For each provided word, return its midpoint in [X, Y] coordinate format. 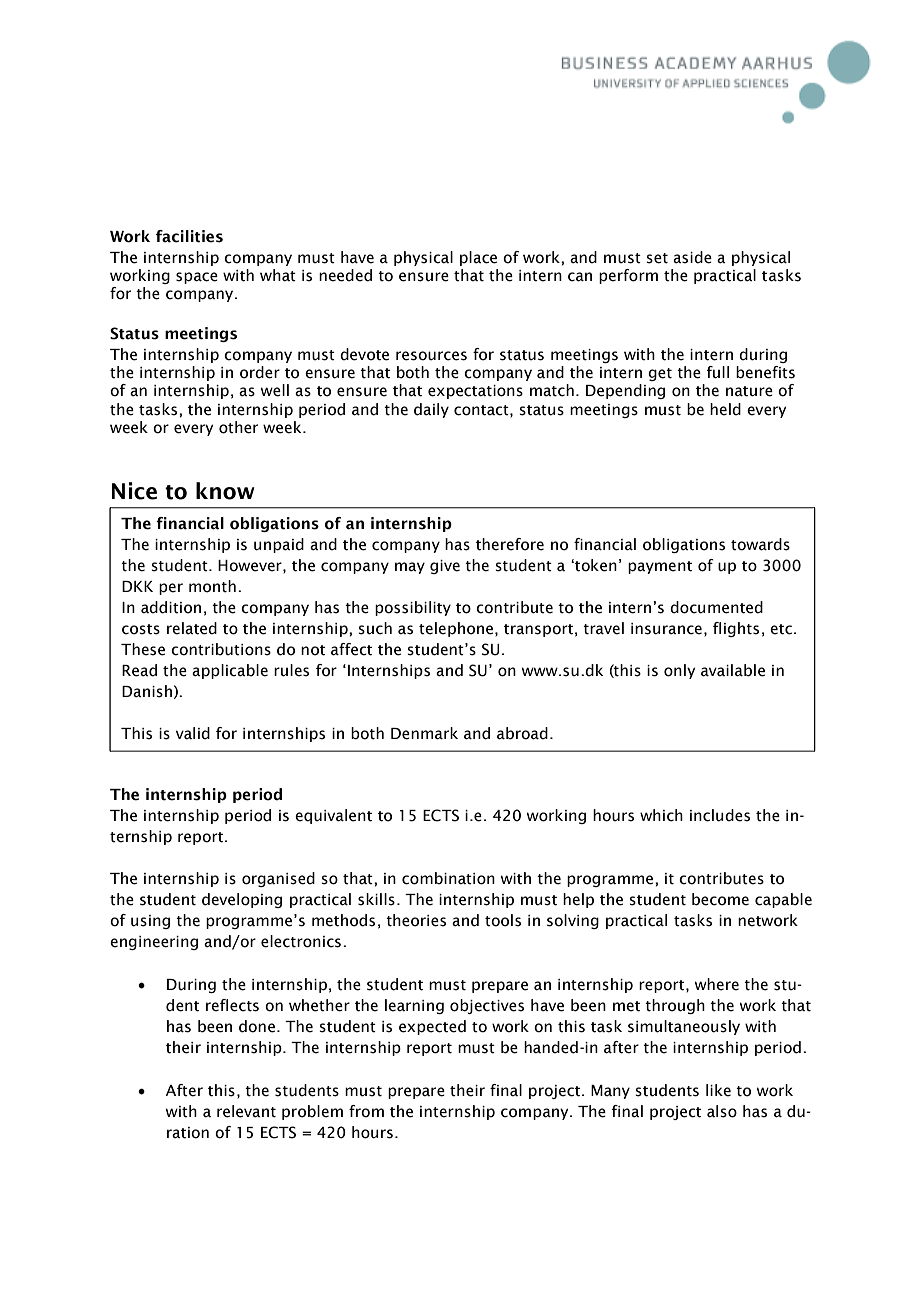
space [197, 278]
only [679, 671]
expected [432, 1027]
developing [242, 900]
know [225, 491]
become [720, 899]
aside [692, 257]
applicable [230, 671]
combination [448, 878]
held [725, 409]
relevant [246, 1111]
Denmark [424, 733]
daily [431, 410]
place [478, 258]
